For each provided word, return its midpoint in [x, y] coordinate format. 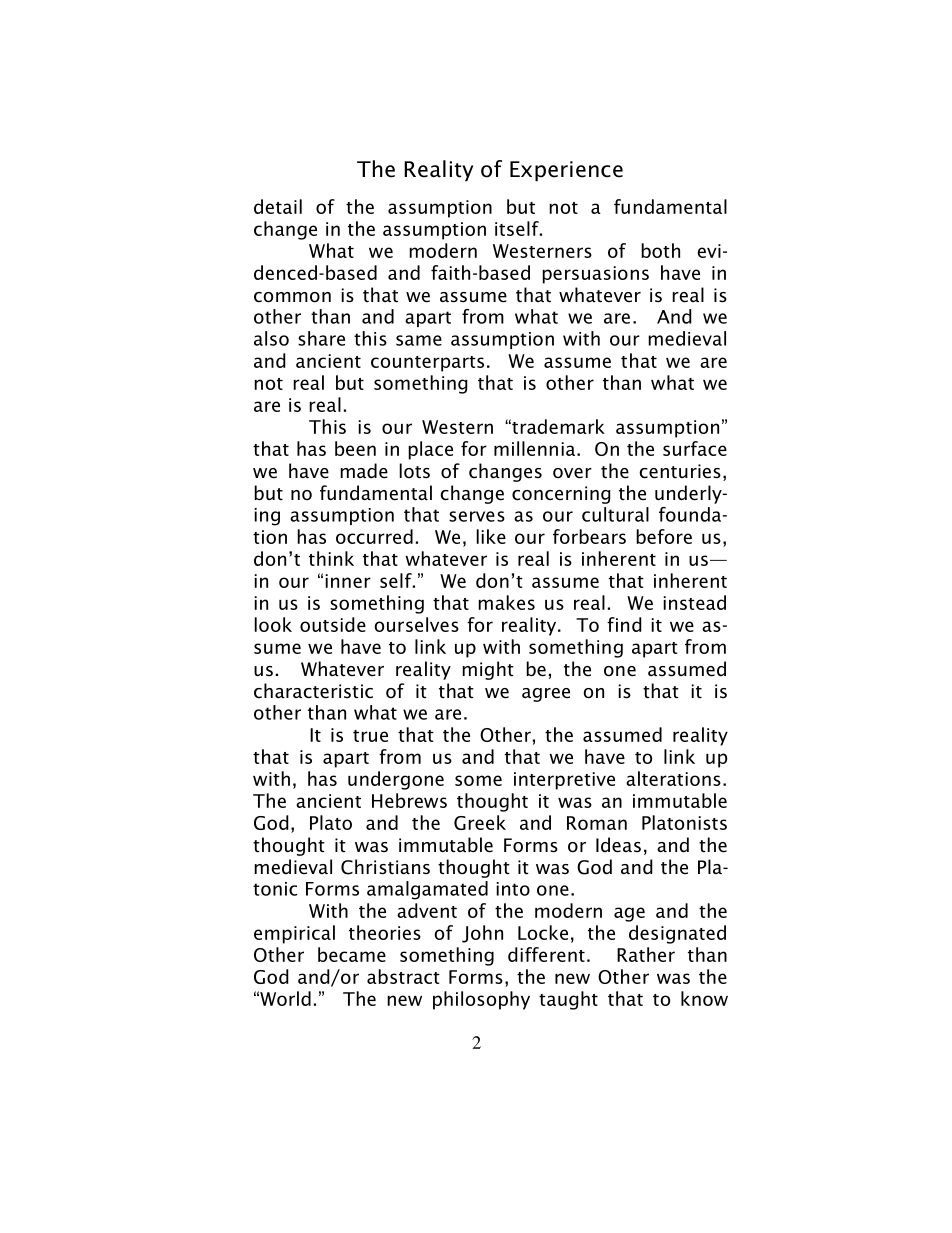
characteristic [313, 691]
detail [278, 206]
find [624, 624]
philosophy [481, 1000]
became [352, 954]
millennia [536, 448]
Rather [646, 954]
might [488, 670]
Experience [566, 171]
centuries [680, 471]
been [355, 448]
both [660, 250]
